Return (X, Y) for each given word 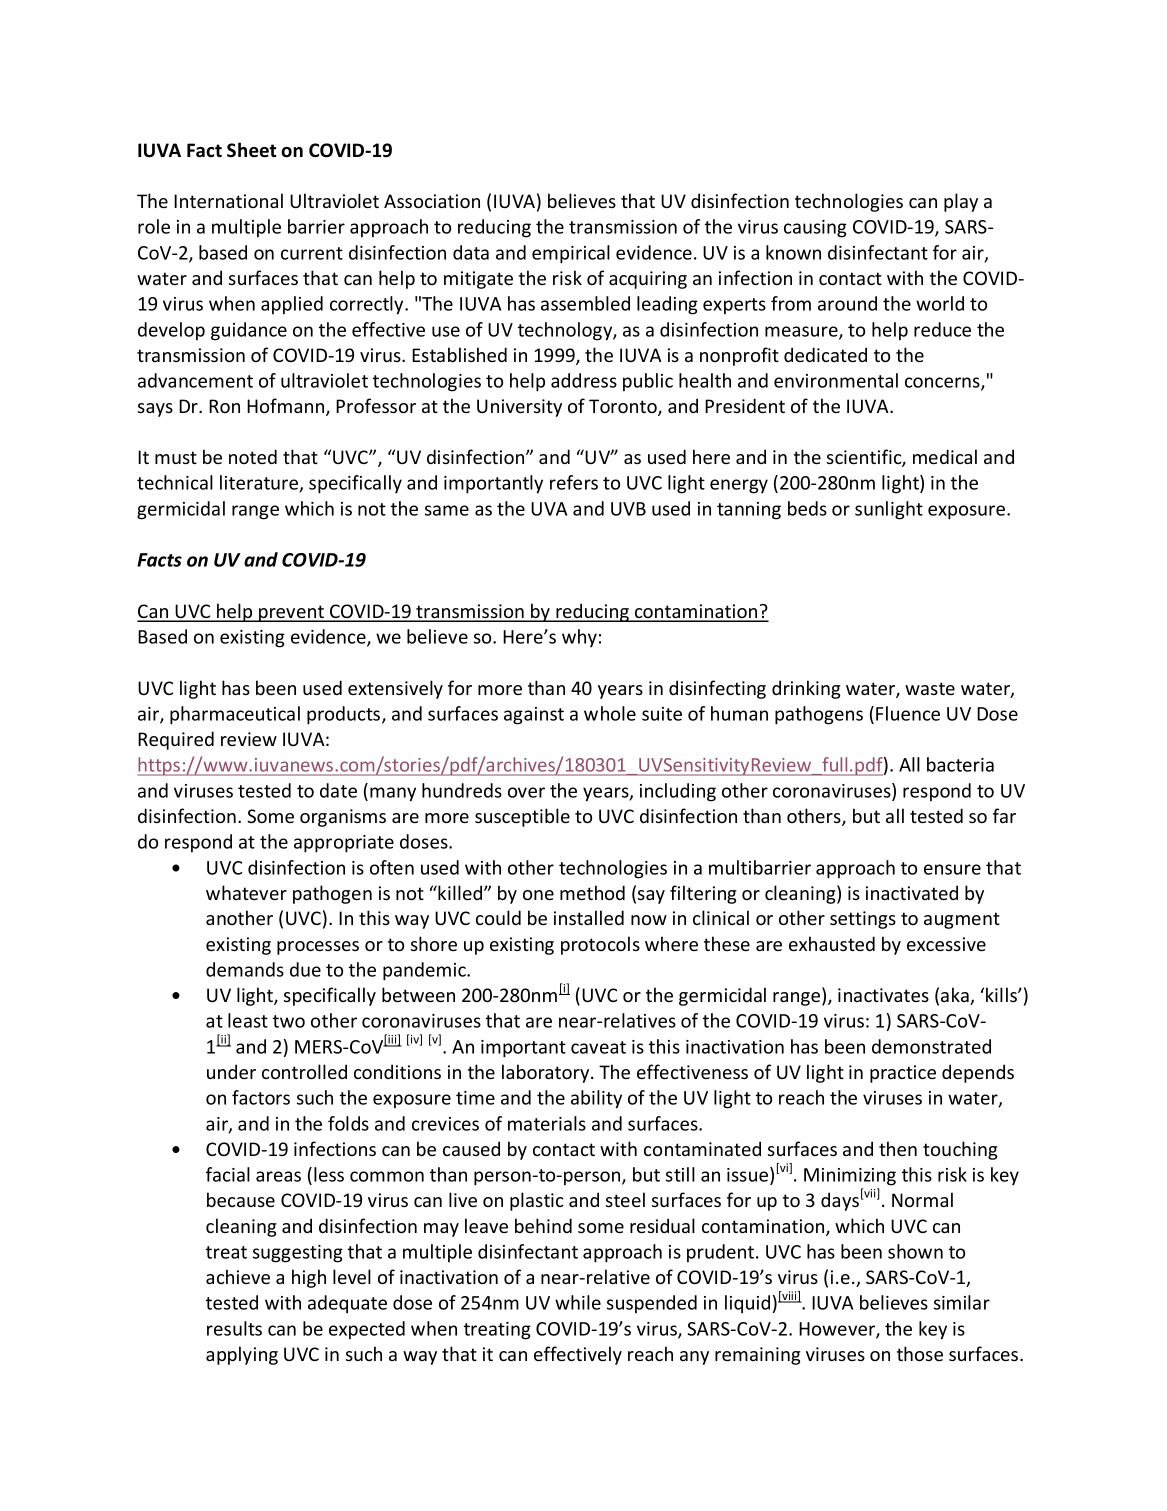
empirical (571, 254)
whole (610, 713)
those (920, 1353)
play (961, 202)
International (228, 200)
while (578, 1302)
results (234, 1328)
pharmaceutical (235, 715)
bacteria (960, 764)
